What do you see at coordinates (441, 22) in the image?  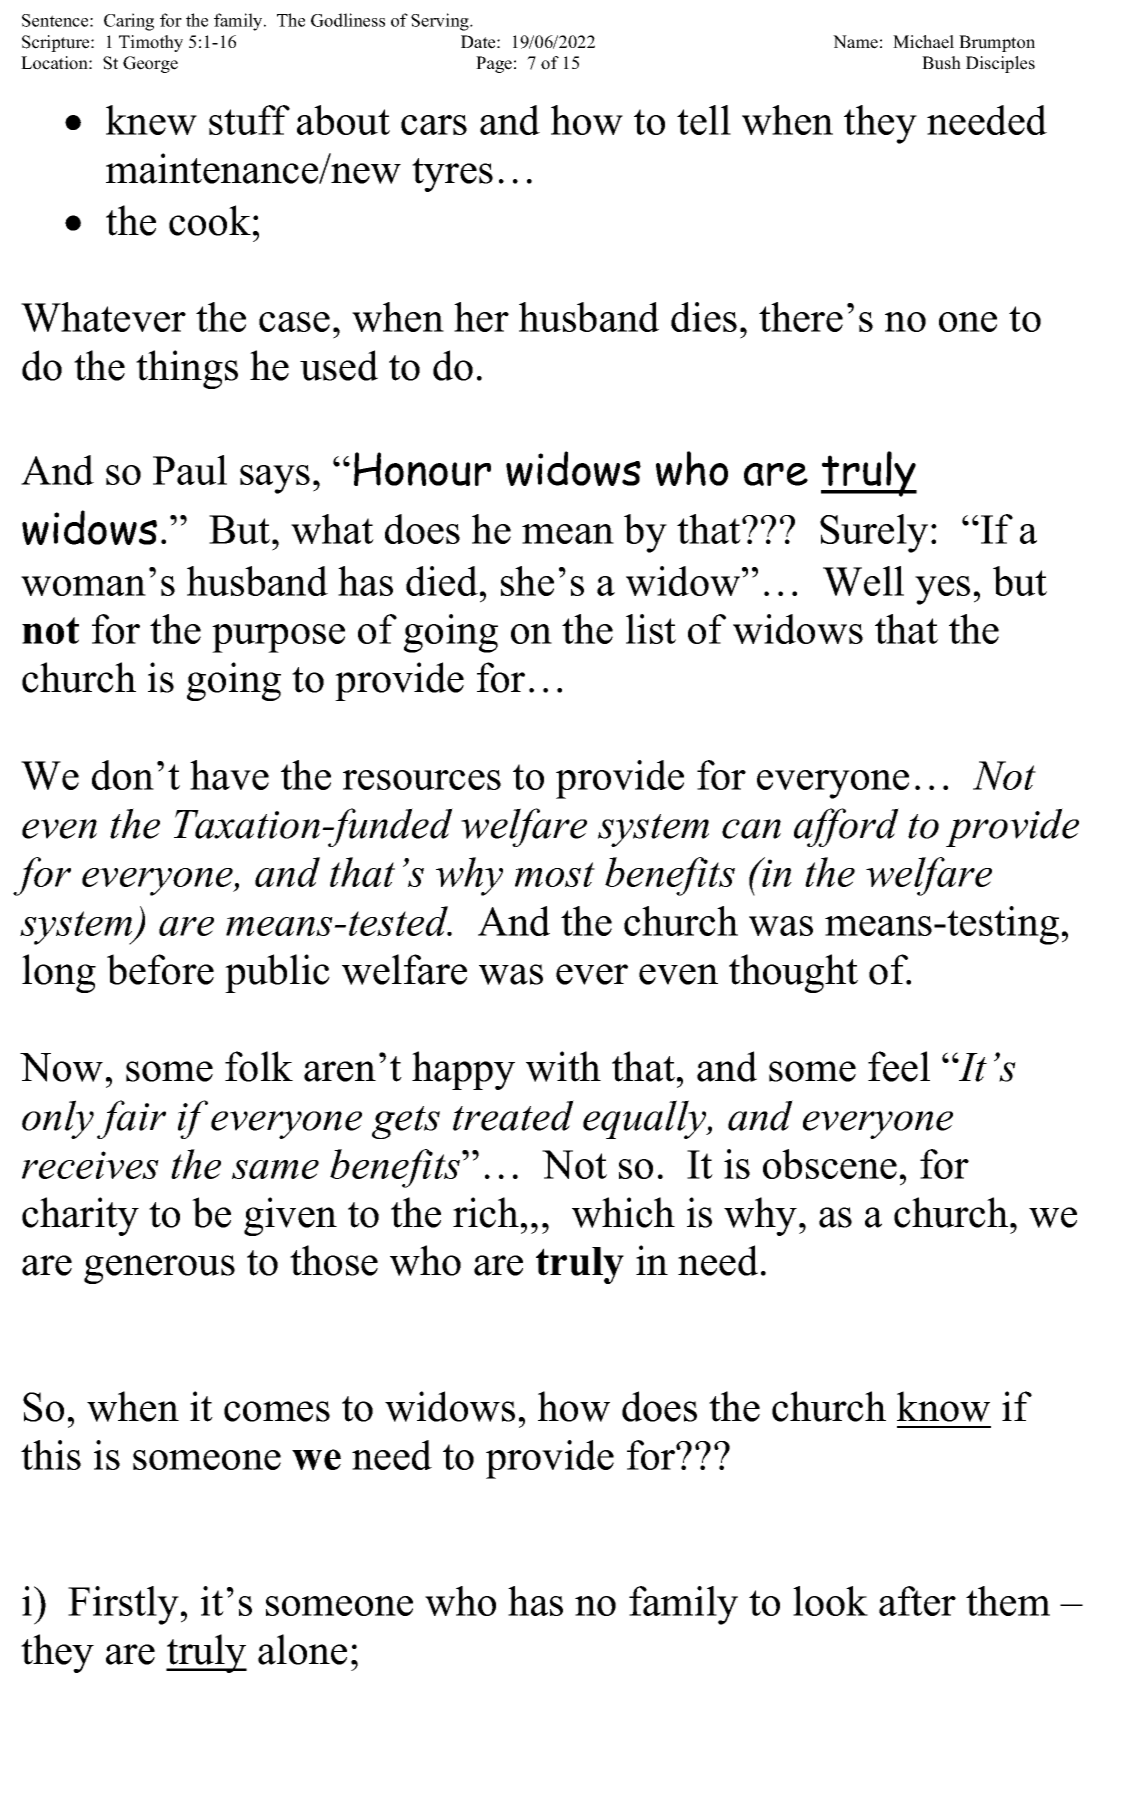 I see `Serving` at bounding box center [441, 22].
